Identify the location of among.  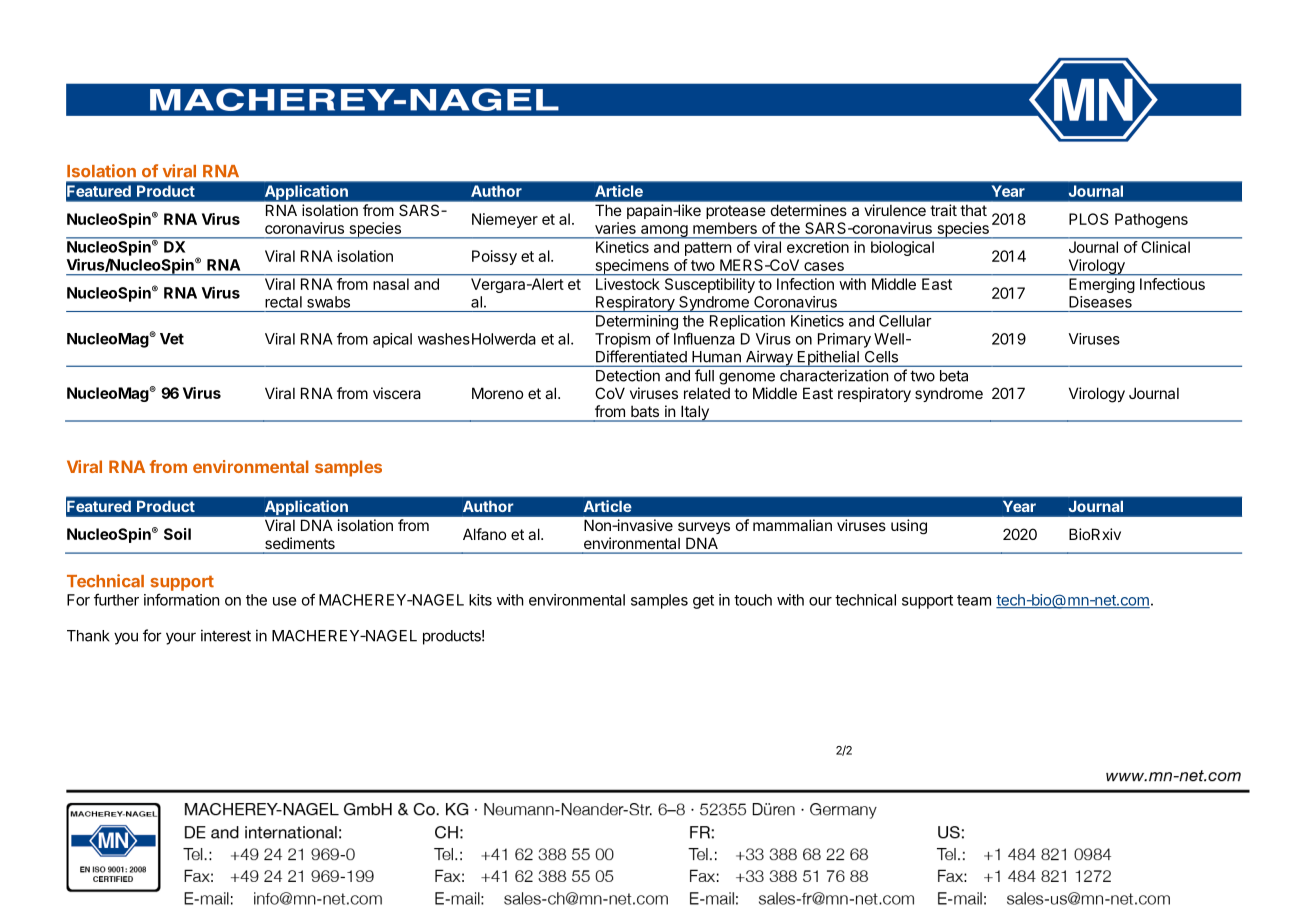
(664, 232).
